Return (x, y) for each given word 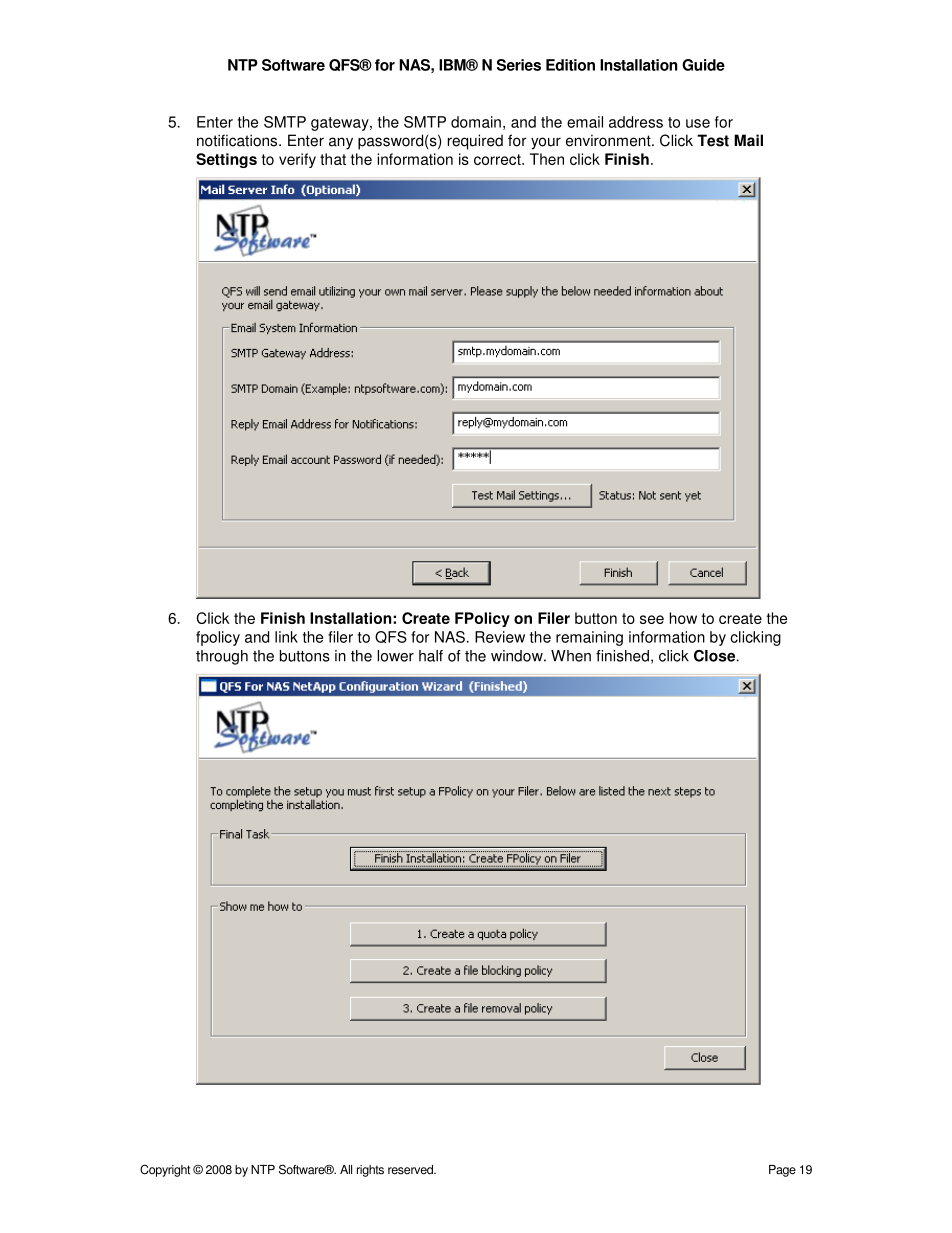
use (698, 123)
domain (476, 122)
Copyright (165, 1170)
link (286, 637)
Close (714, 656)
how (683, 618)
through (222, 657)
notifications (238, 140)
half (431, 656)
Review (500, 637)
